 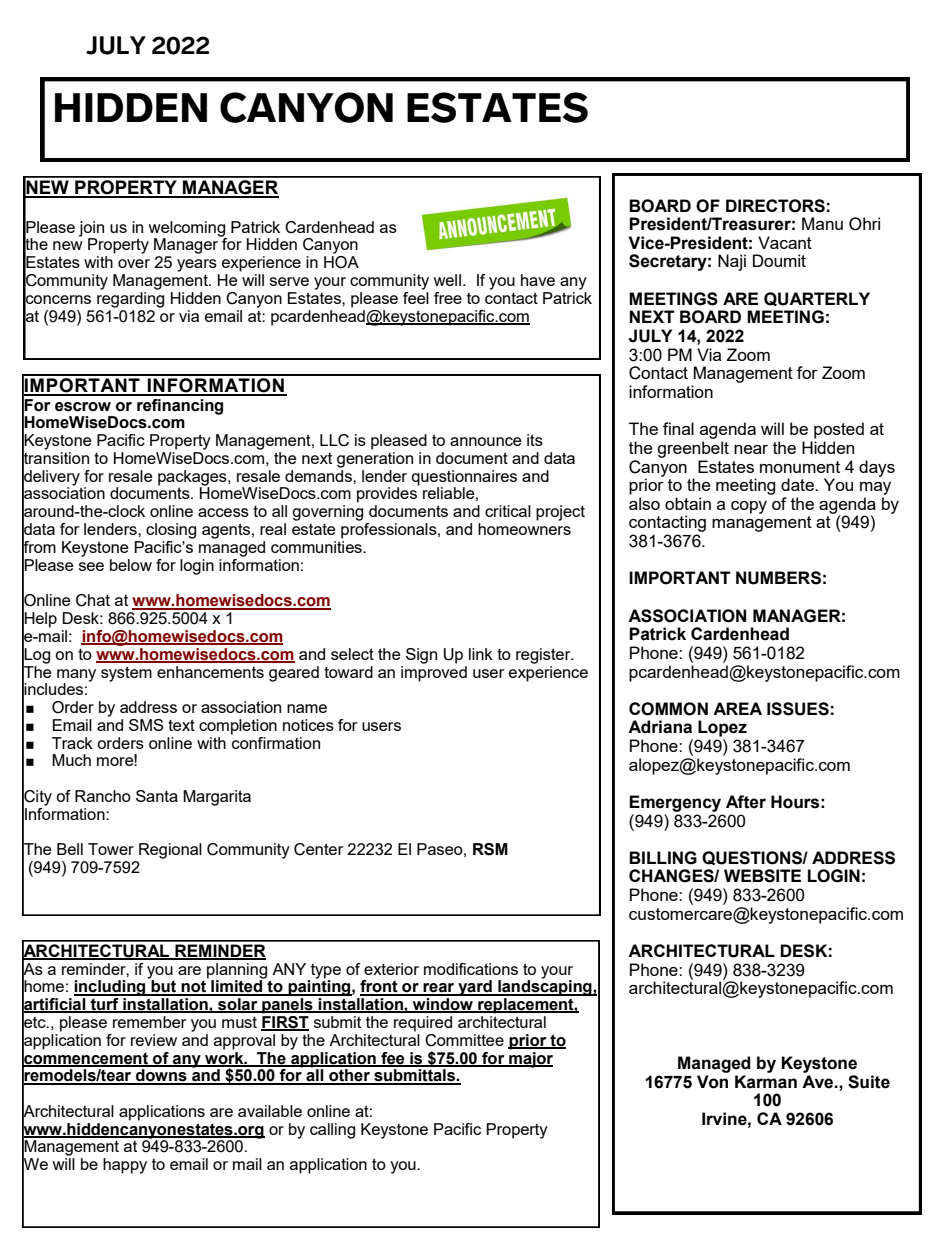 What do you see at coordinates (187, 230) in the screenshot?
I see `welcoming` at bounding box center [187, 230].
